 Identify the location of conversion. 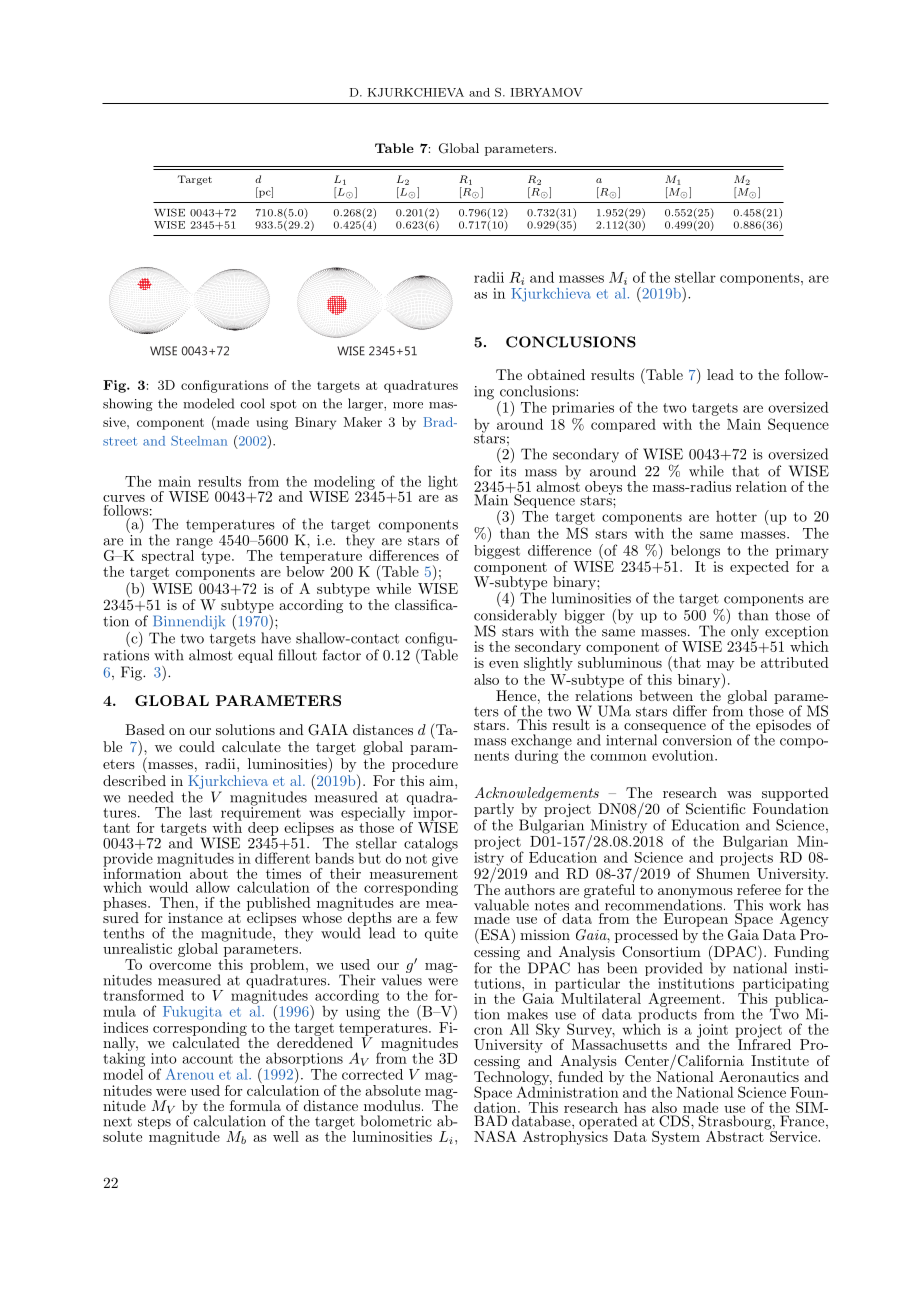
(697, 739).
